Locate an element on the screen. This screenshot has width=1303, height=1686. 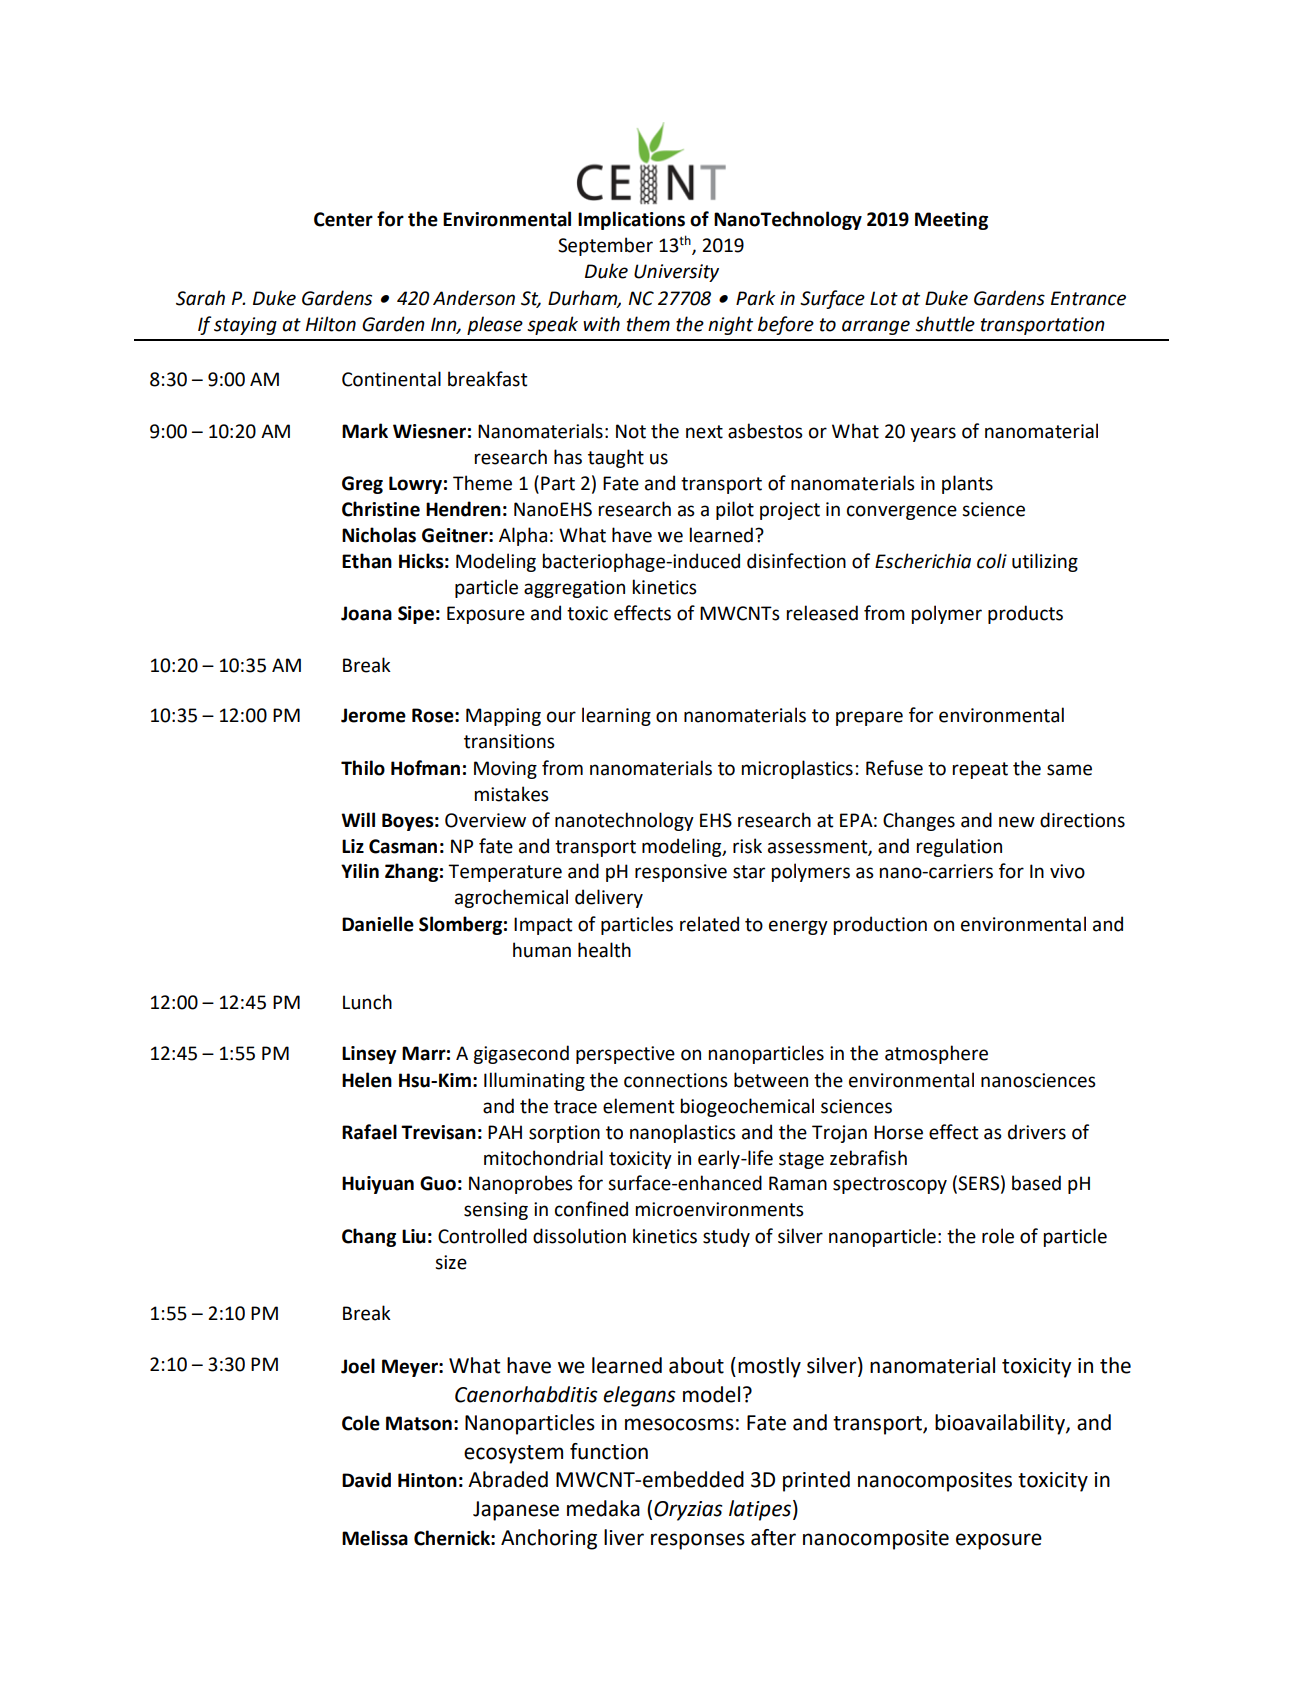
University is located at coordinates (676, 273).
